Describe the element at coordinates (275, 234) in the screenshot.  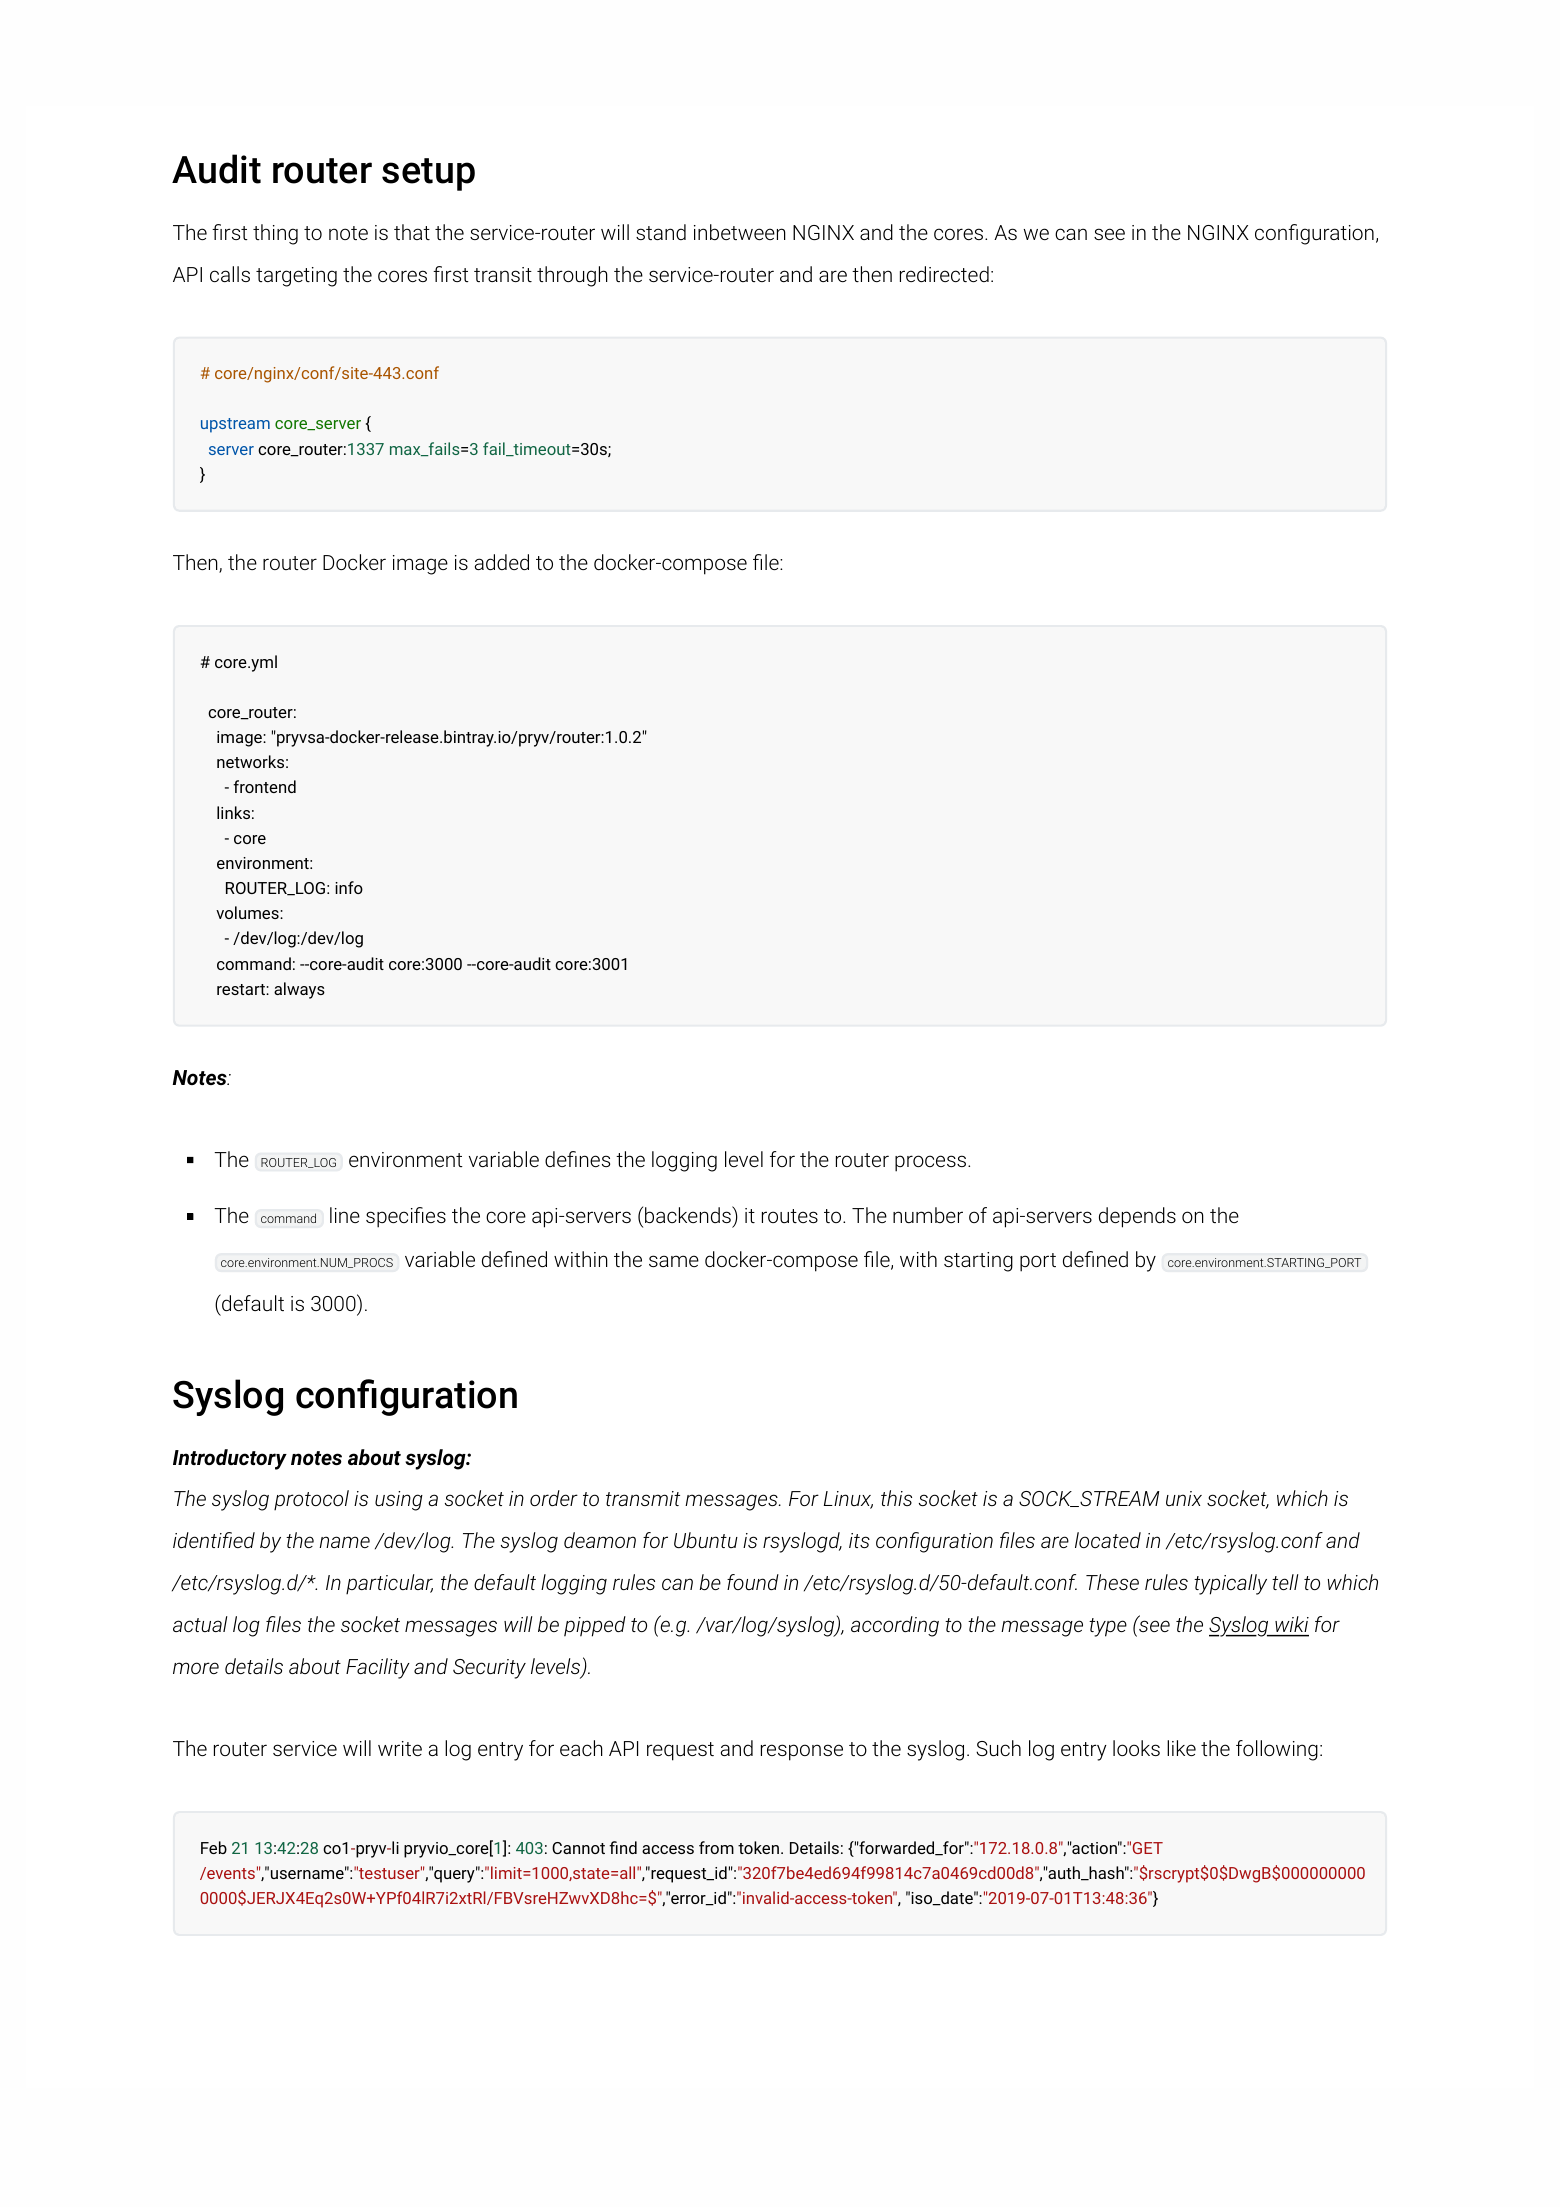
I see `thing` at that location.
